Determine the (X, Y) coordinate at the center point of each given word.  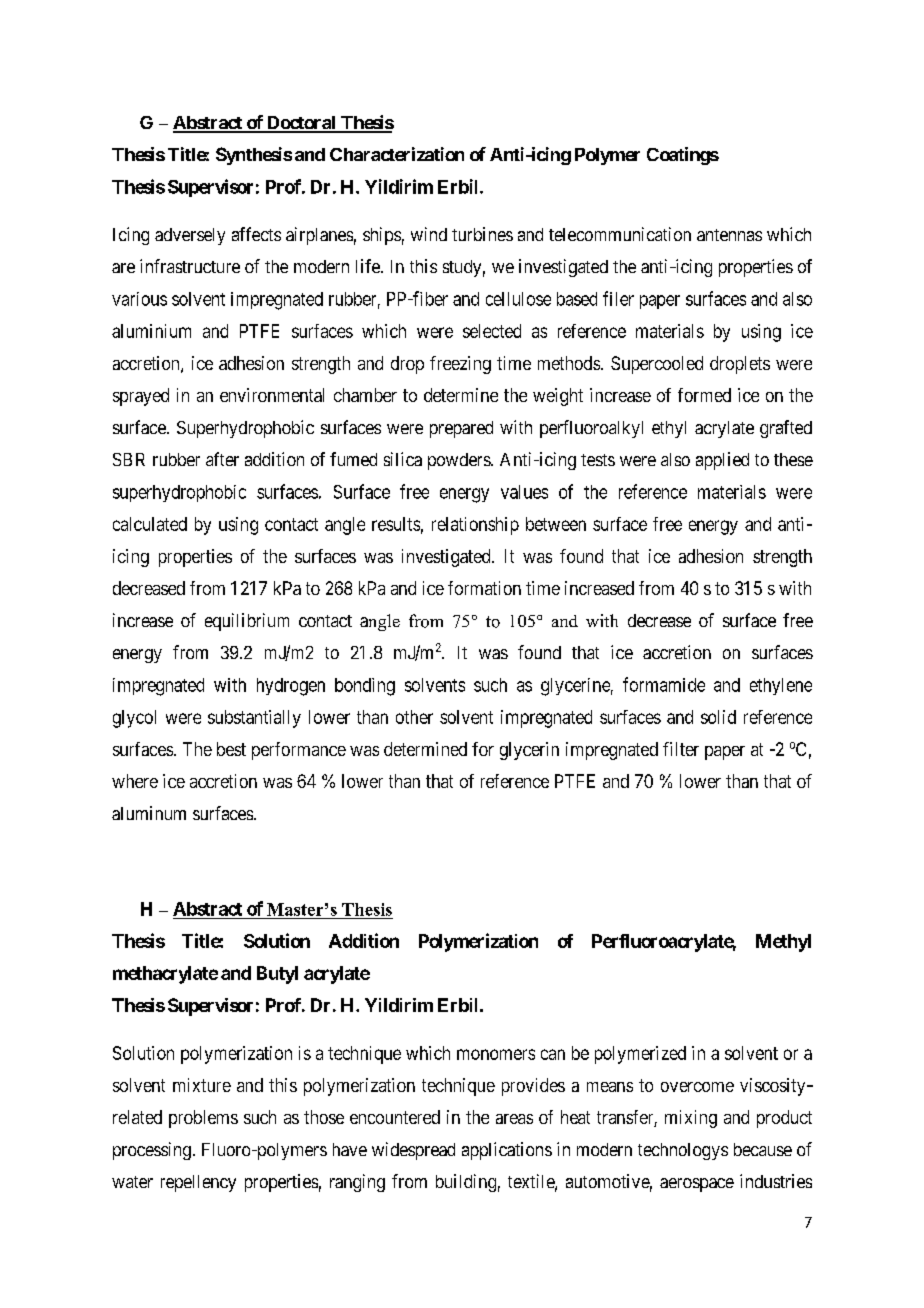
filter (681, 749)
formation (484, 588)
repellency (198, 1183)
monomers (496, 1054)
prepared (461, 429)
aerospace (697, 1185)
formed (704, 395)
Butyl (277, 975)
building (466, 1183)
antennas (729, 235)
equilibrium (247, 622)
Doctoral (301, 124)
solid (718, 717)
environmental (272, 395)
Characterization (397, 154)
